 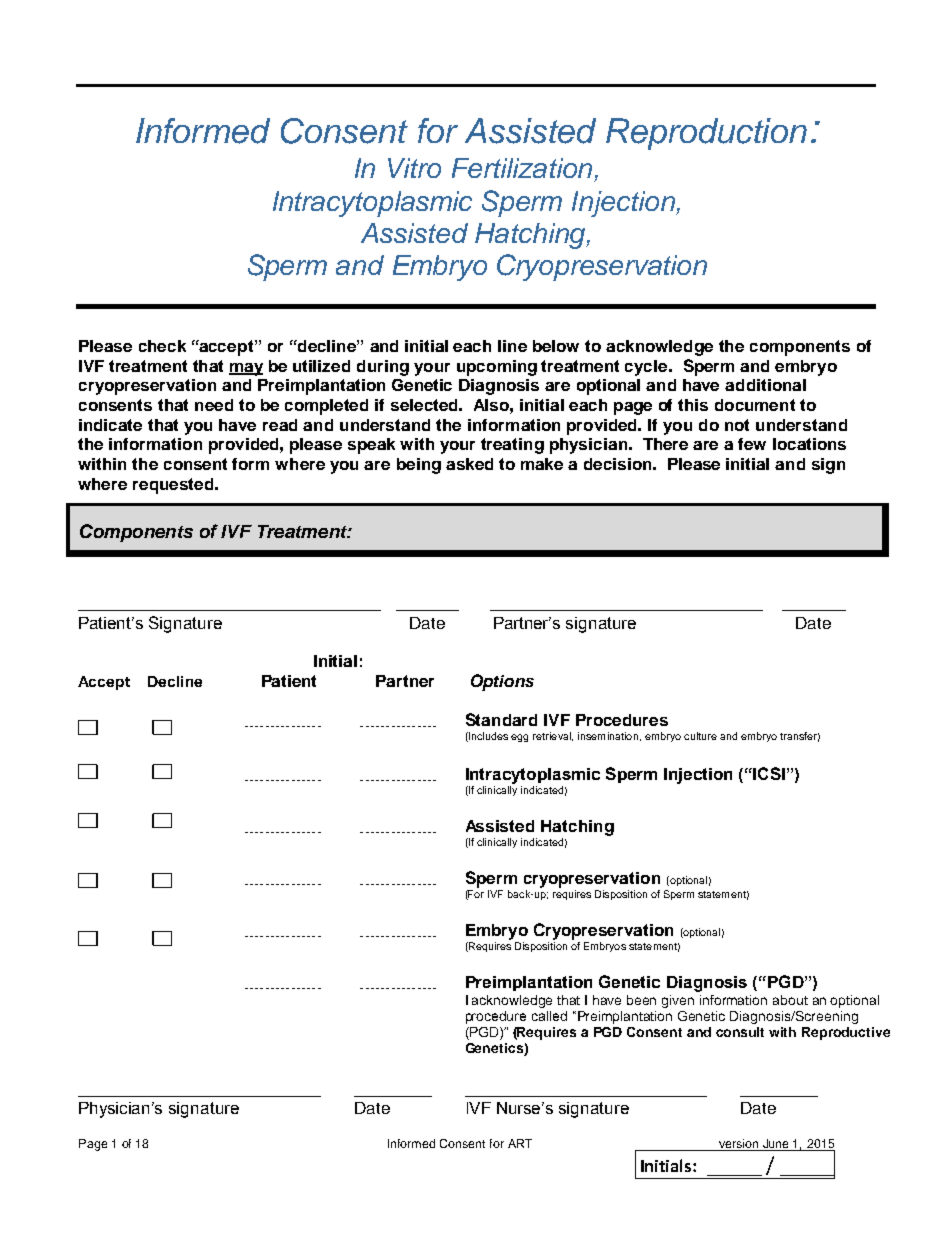 I want to click on not, so click(x=737, y=425).
